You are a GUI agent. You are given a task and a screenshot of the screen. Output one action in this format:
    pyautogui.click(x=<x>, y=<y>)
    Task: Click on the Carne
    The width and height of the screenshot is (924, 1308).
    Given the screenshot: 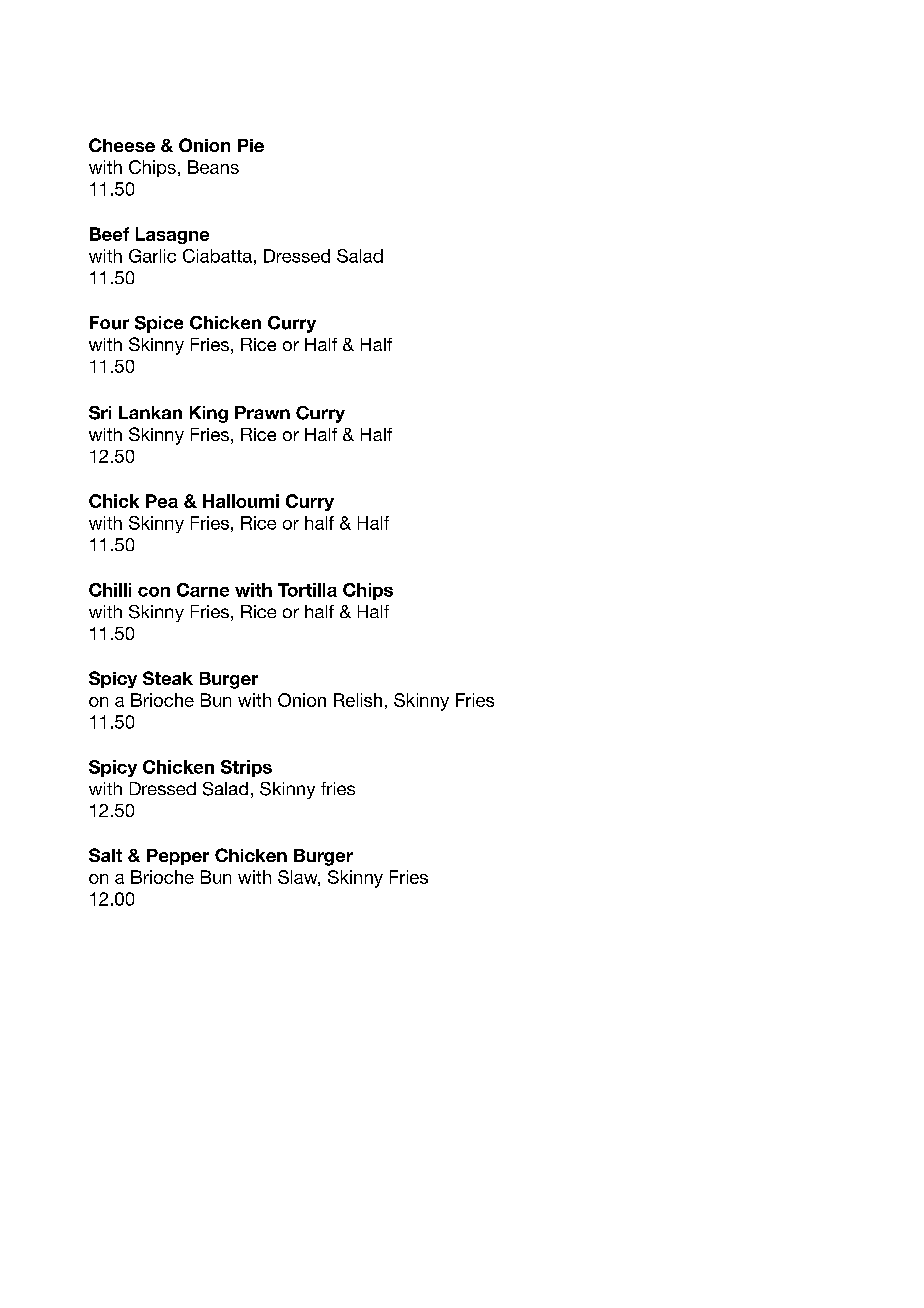 What is the action you would take?
    pyautogui.click(x=203, y=590)
